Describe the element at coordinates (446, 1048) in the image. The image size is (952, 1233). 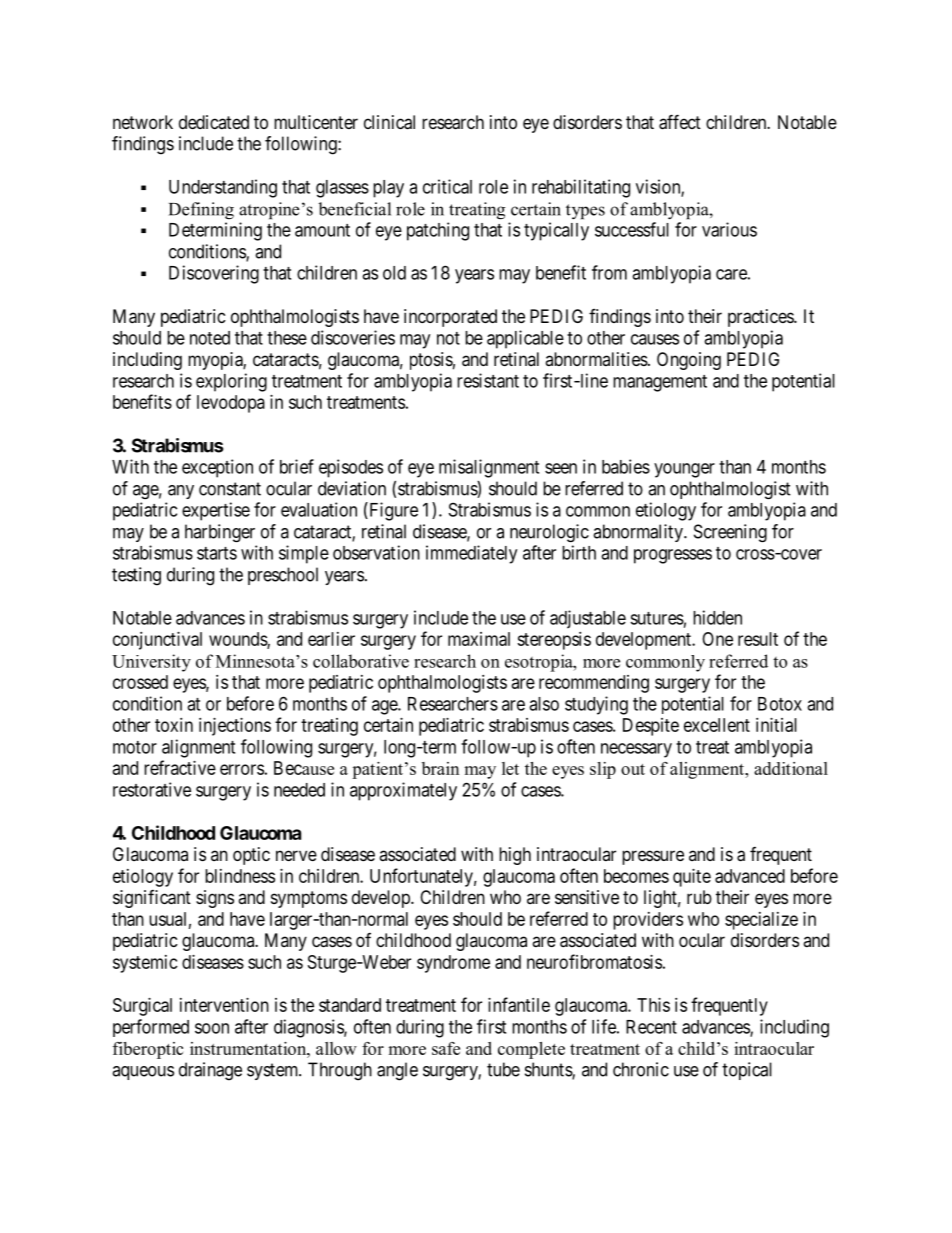
I see `safe` at that location.
